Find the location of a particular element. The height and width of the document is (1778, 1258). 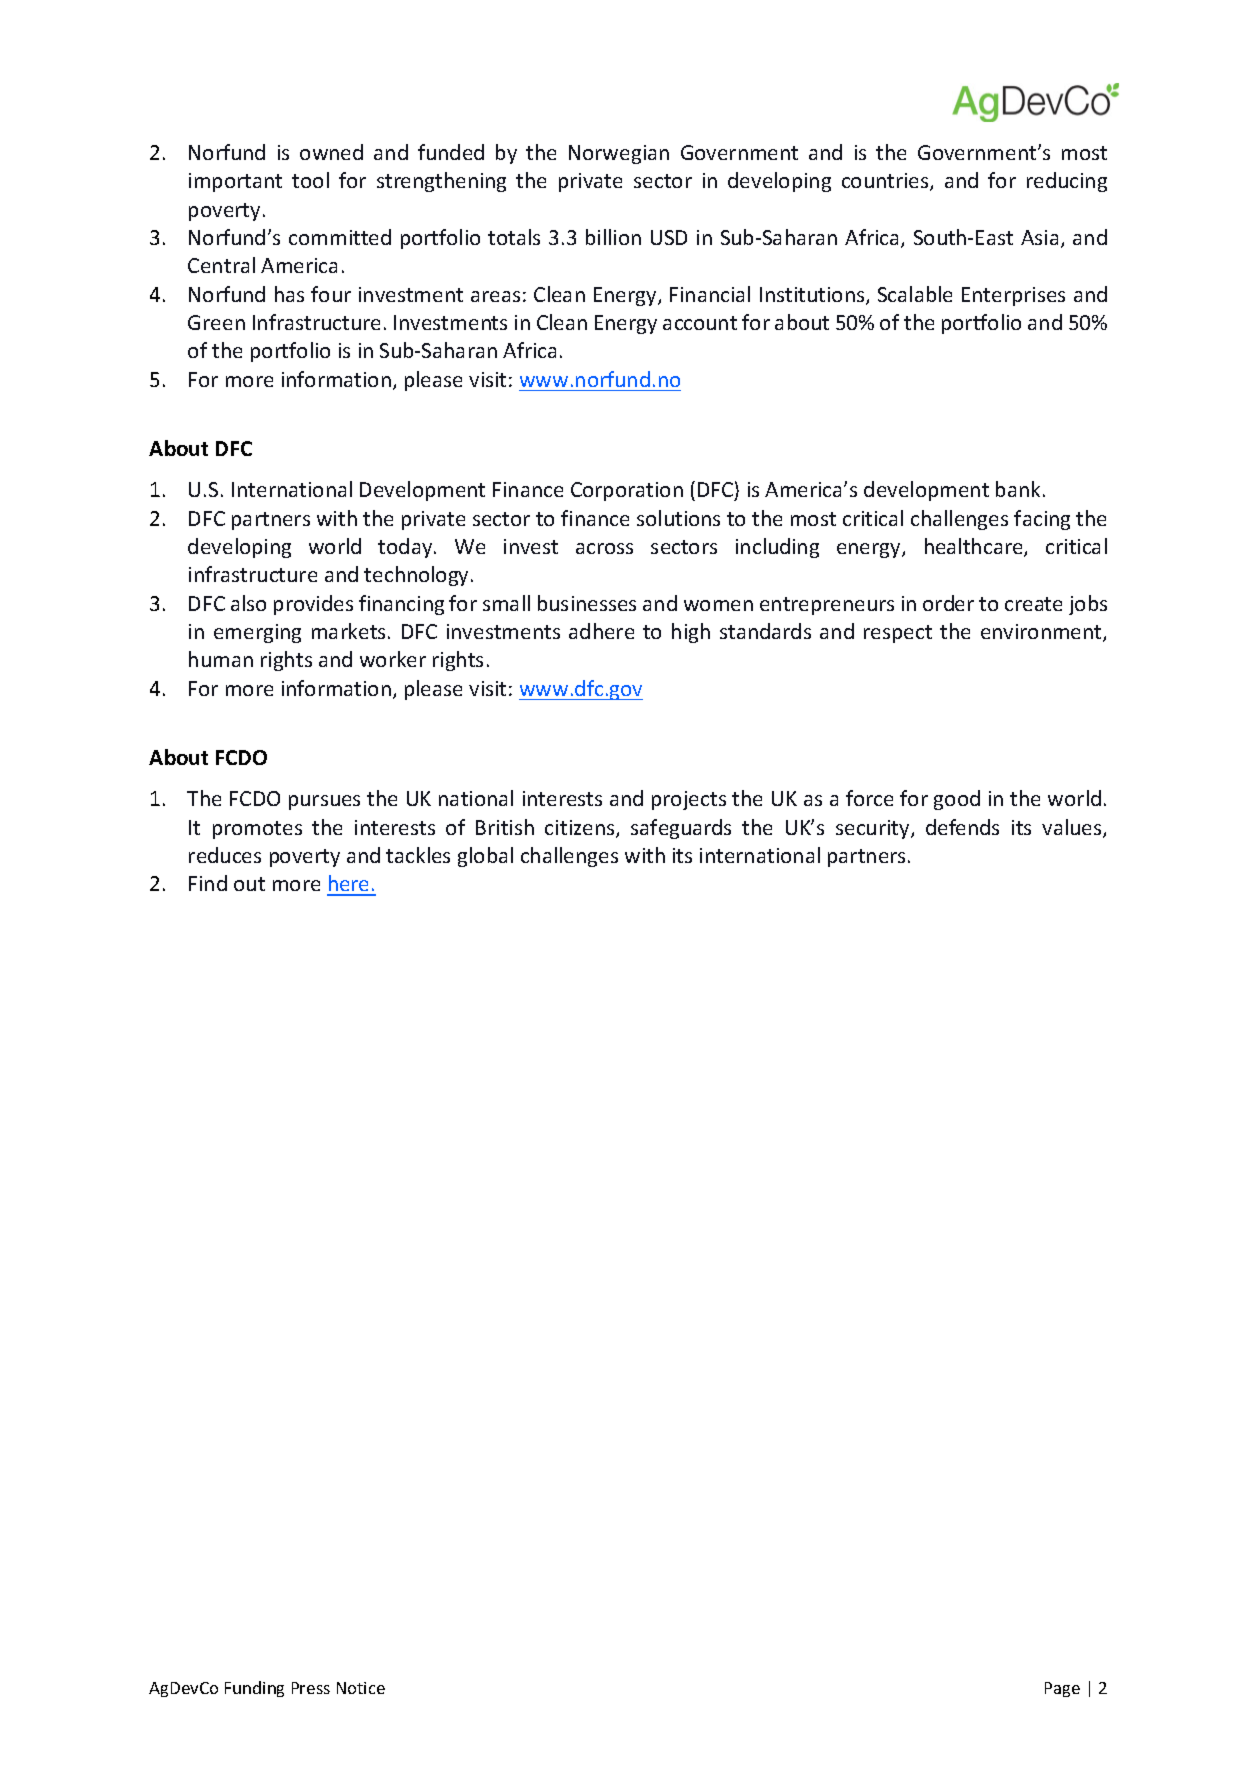

safeguards is located at coordinates (681, 829).
